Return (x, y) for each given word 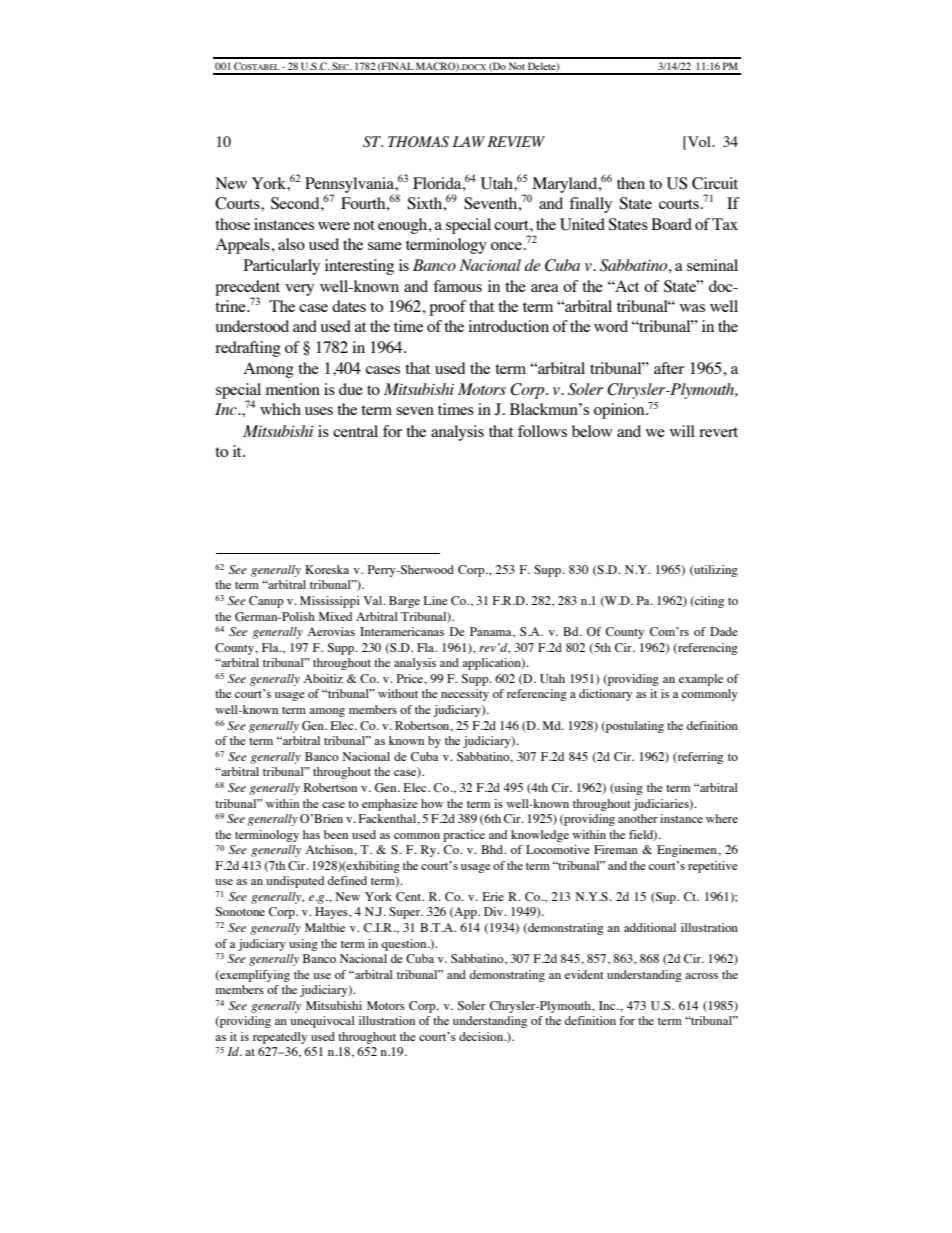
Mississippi (330, 602)
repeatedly (280, 1038)
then (631, 183)
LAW (469, 141)
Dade (724, 631)
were (334, 226)
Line (436, 600)
